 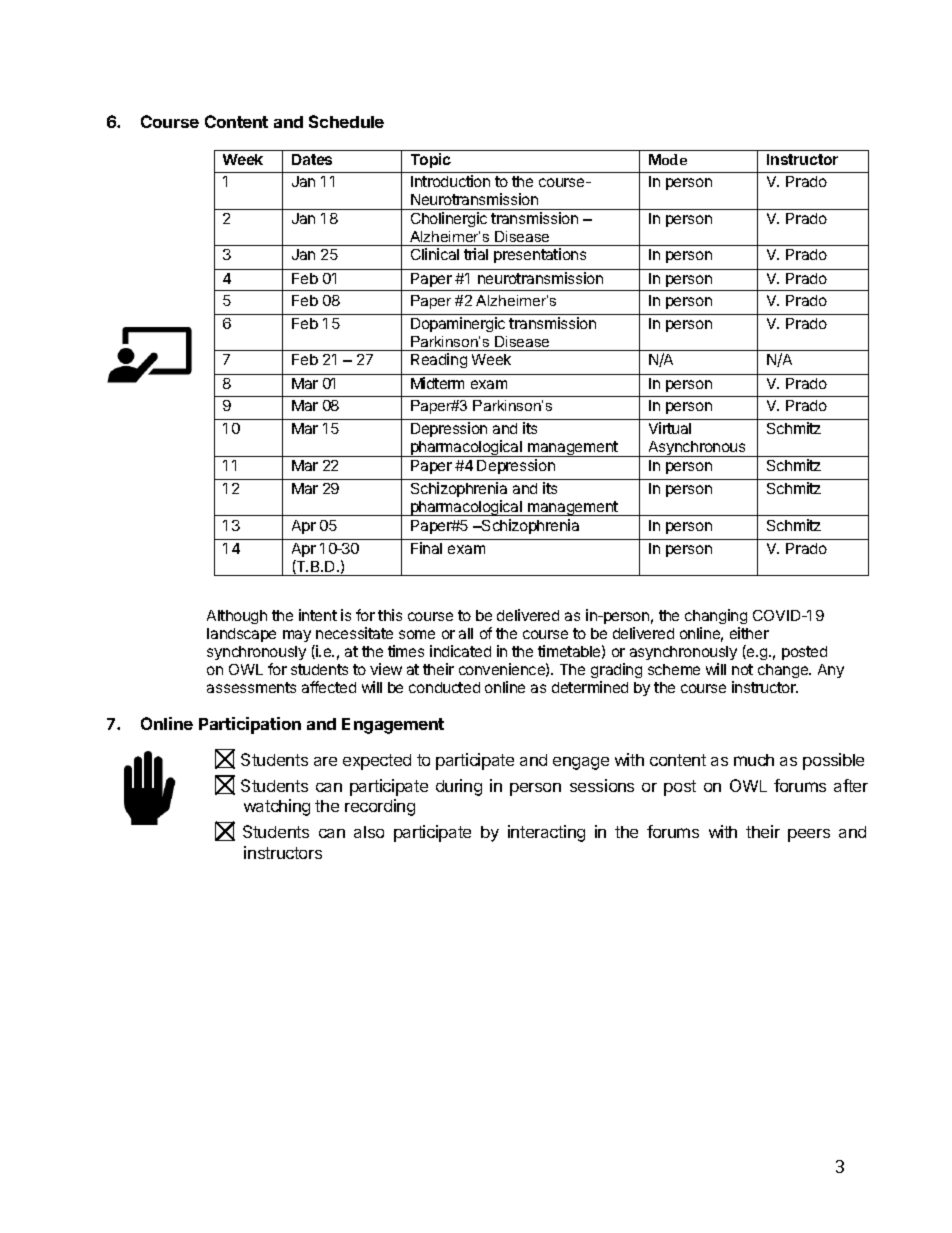 I want to click on all, so click(x=466, y=633).
